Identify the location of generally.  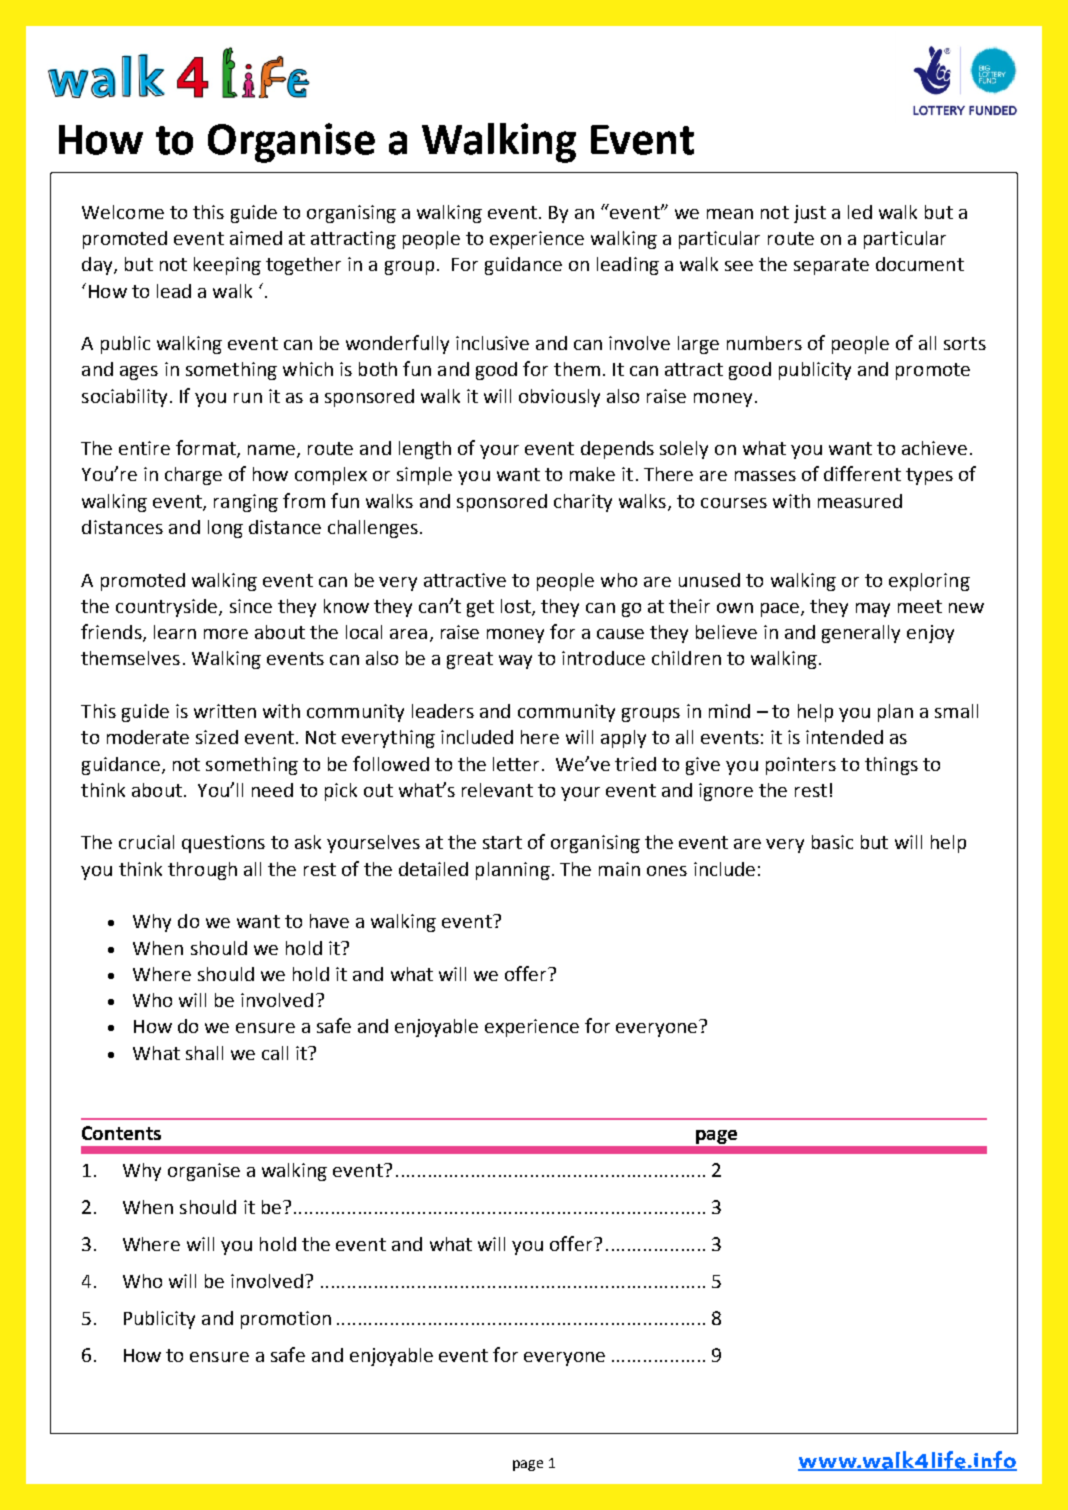
(861, 634).
